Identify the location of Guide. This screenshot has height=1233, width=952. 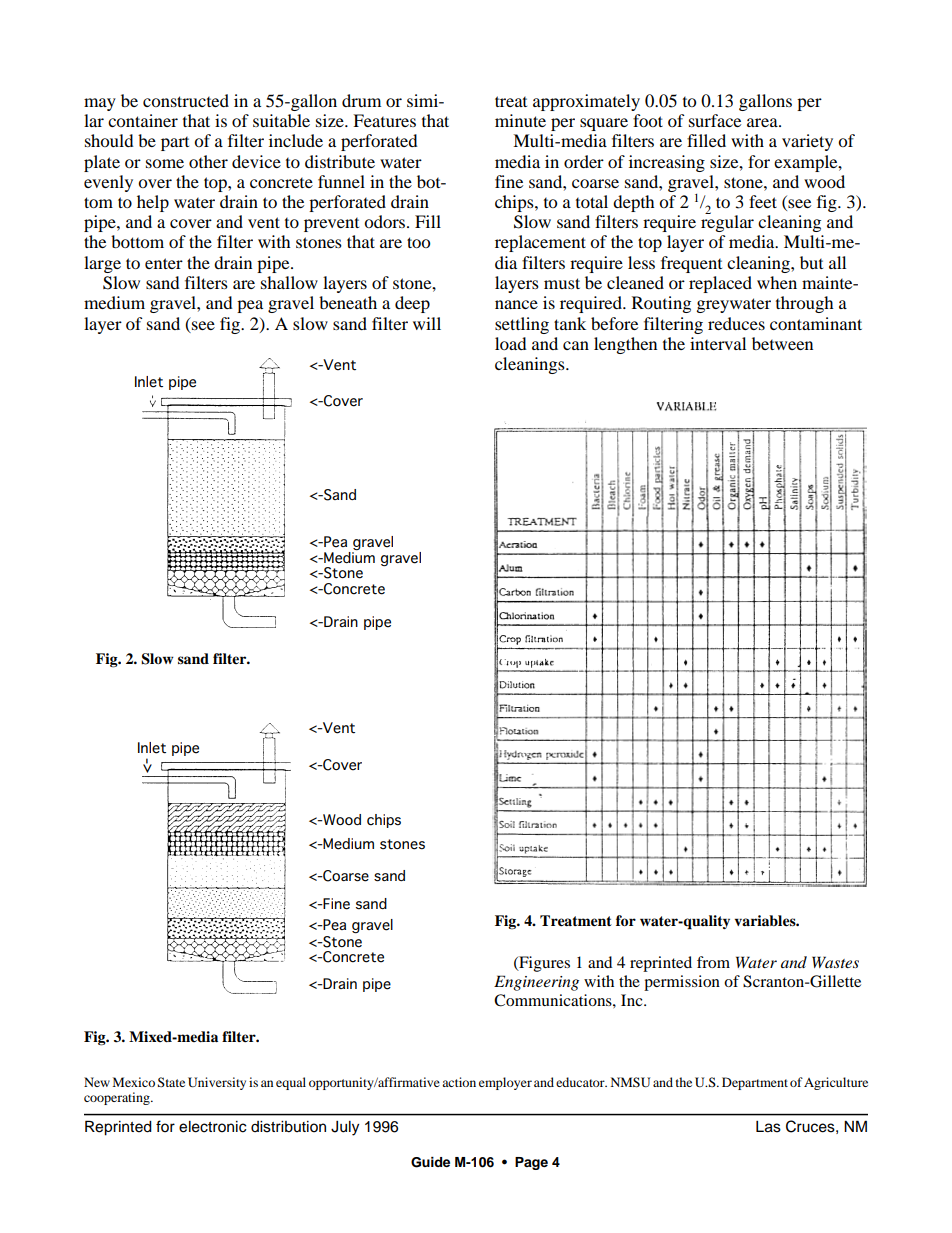
(430, 1162).
